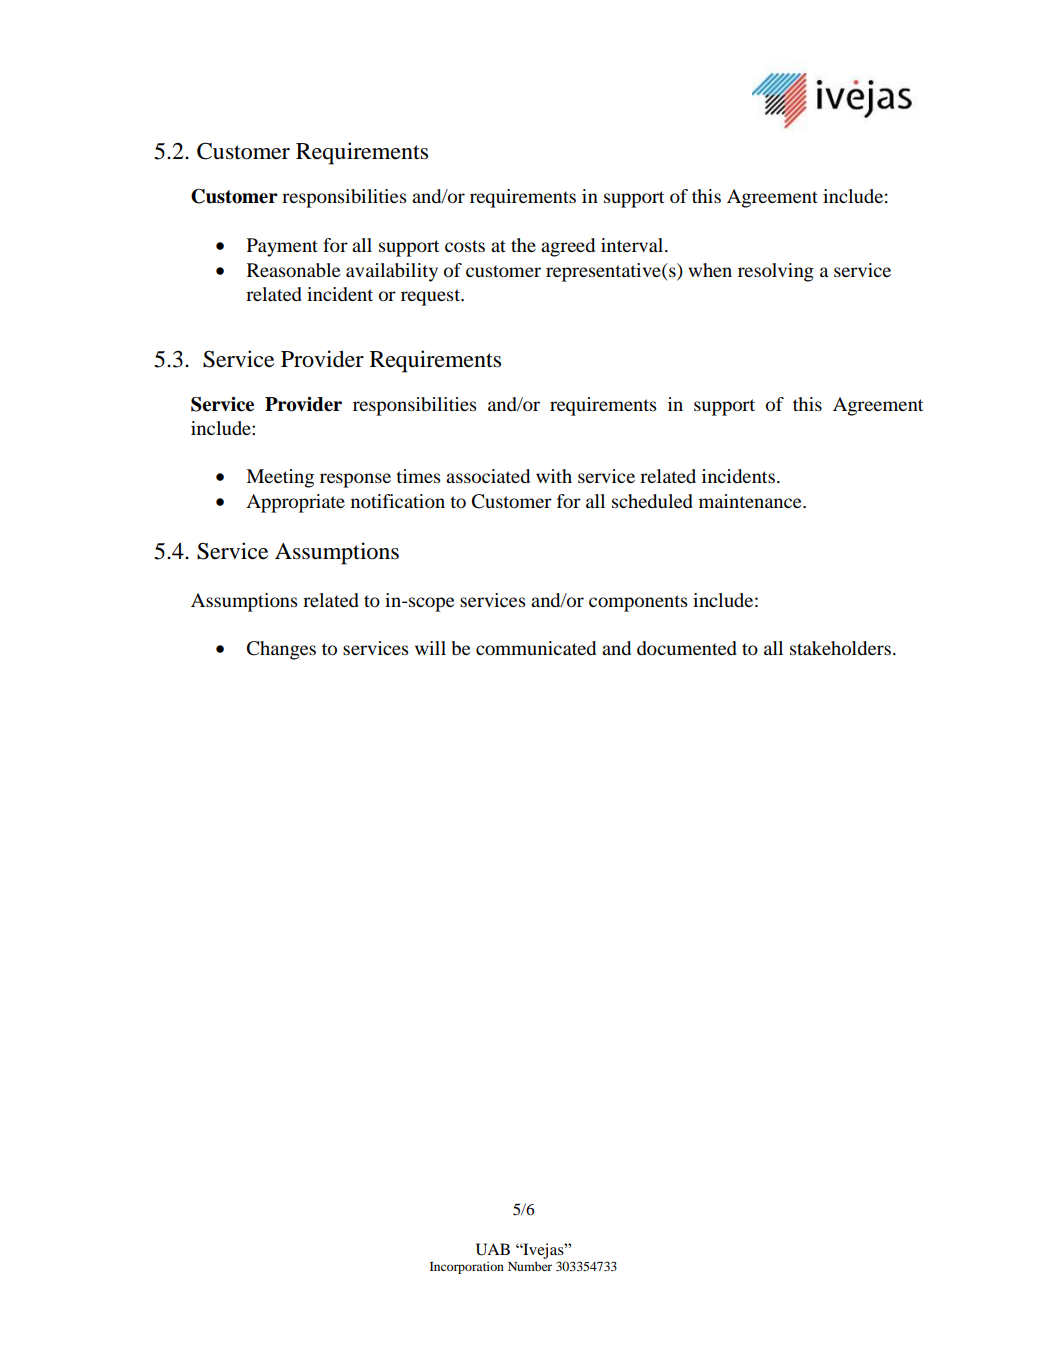  Describe the element at coordinates (392, 272) in the document. I see `availability` at that location.
